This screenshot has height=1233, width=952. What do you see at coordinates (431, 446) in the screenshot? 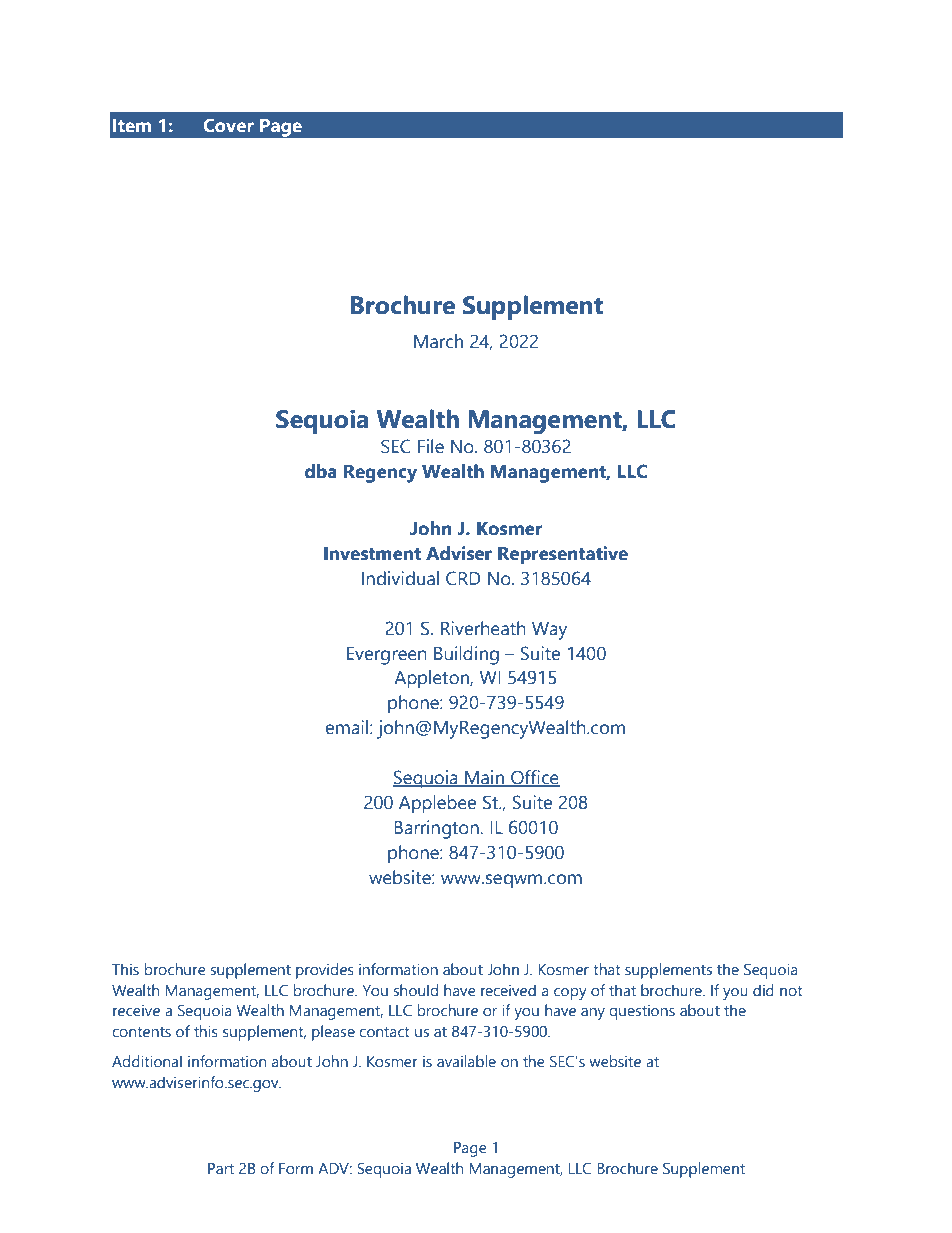
I see `File` at bounding box center [431, 446].
